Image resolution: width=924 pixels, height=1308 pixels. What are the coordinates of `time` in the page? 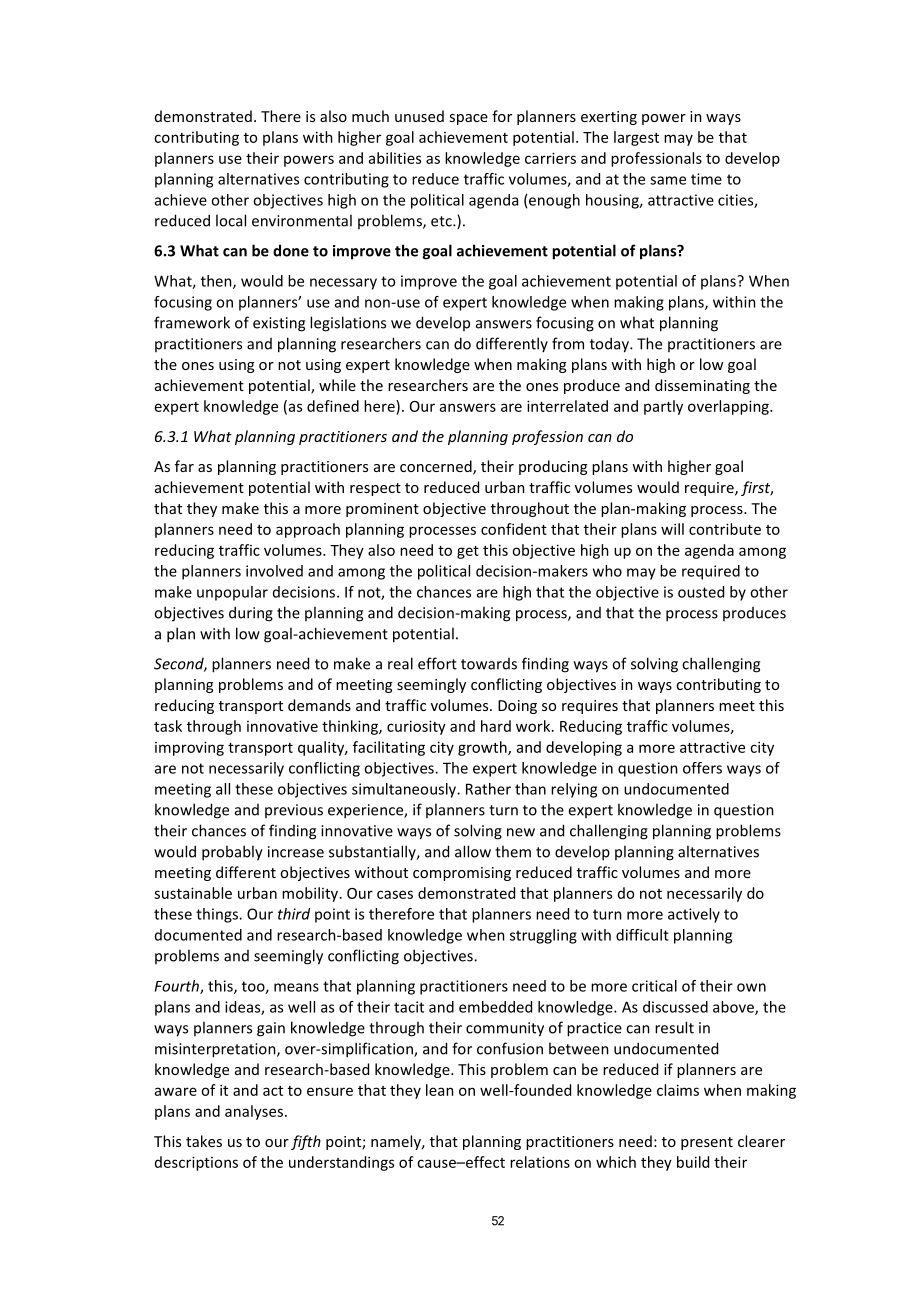 It's located at (706, 179).
